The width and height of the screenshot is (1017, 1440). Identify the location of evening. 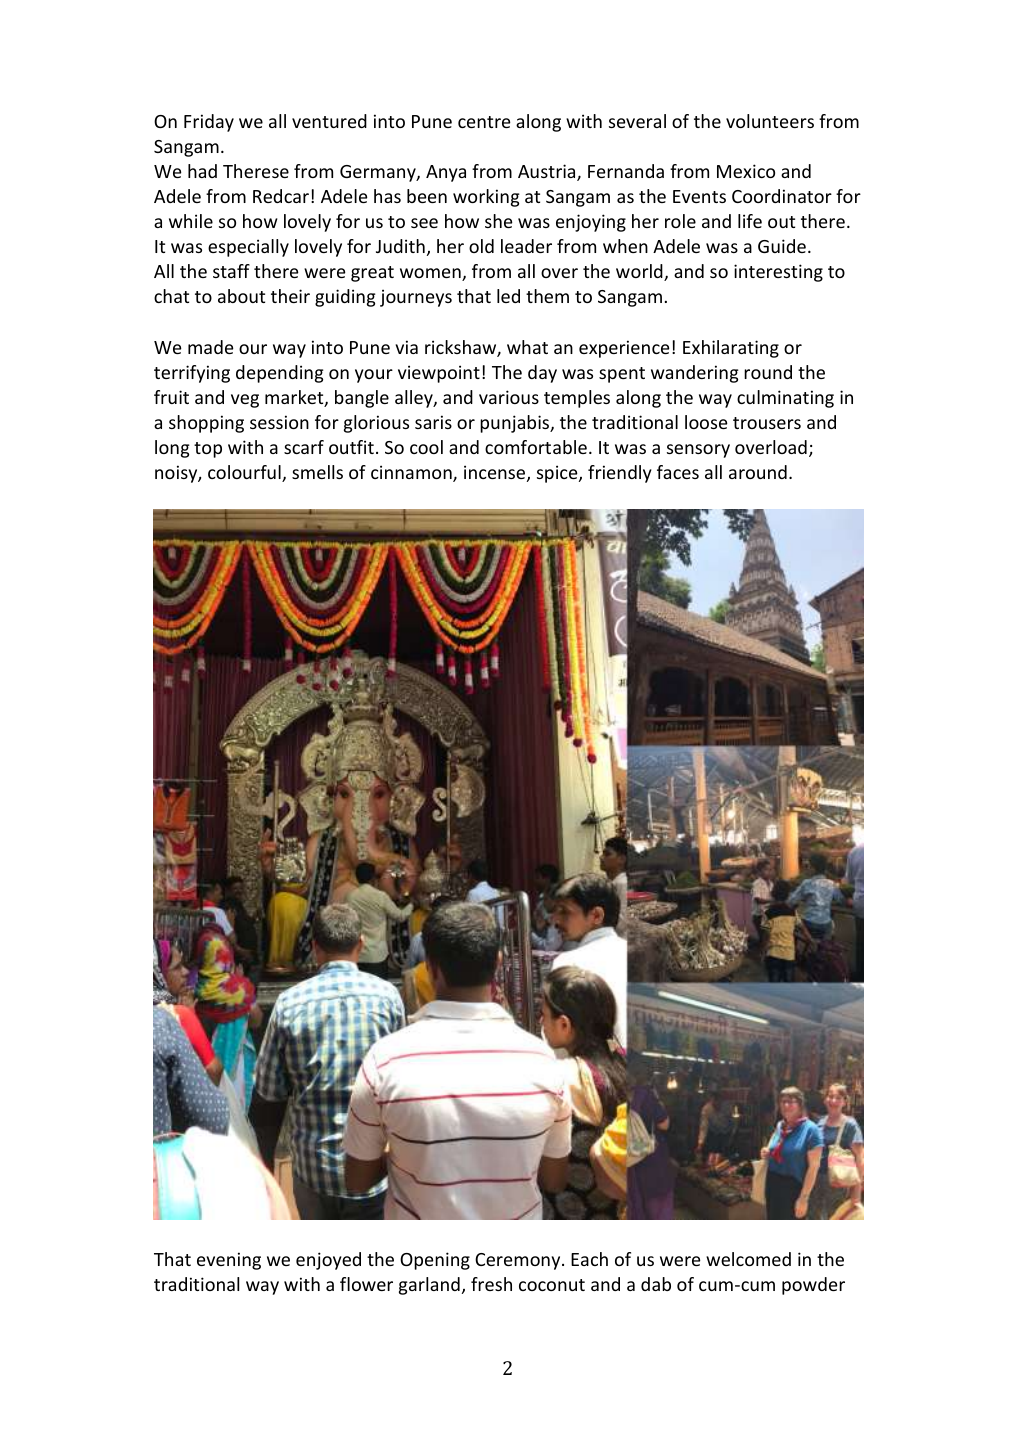
(229, 1261).
